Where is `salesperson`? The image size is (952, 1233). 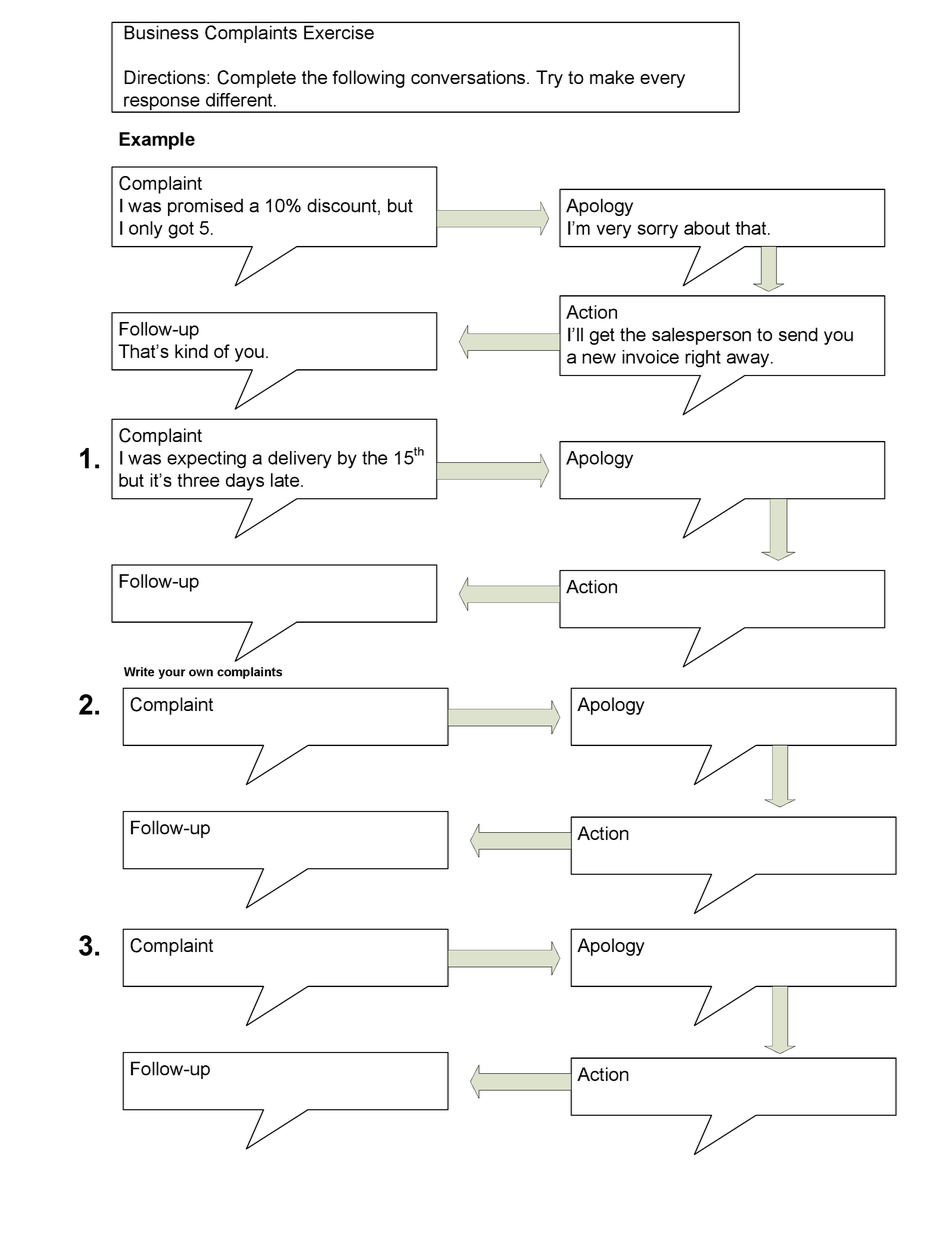 salesperson is located at coordinates (701, 336).
